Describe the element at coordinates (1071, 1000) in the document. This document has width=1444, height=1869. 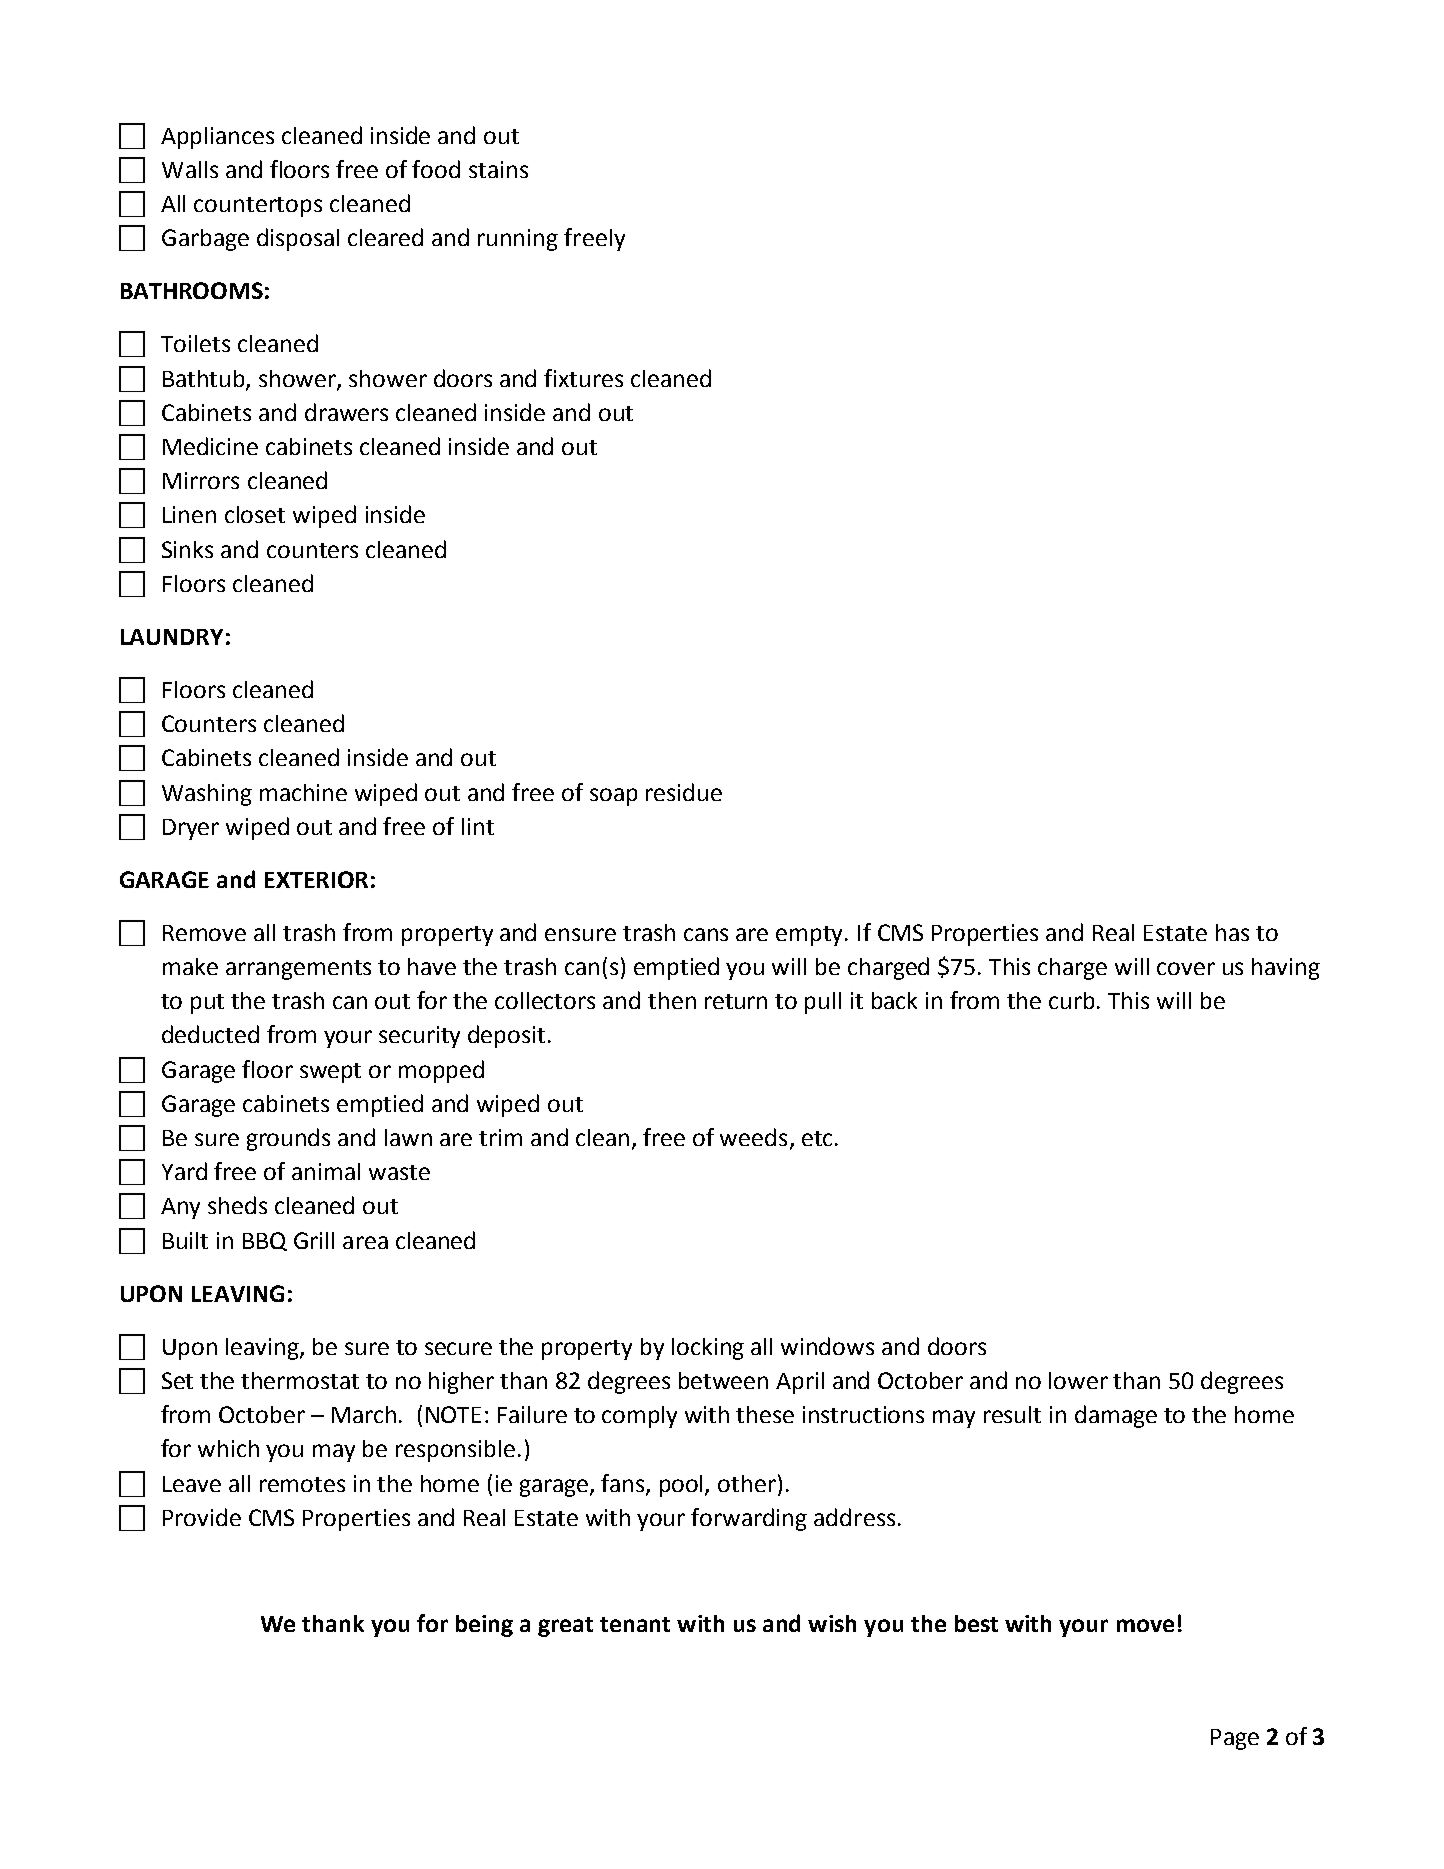
I see `curb` at that location.
